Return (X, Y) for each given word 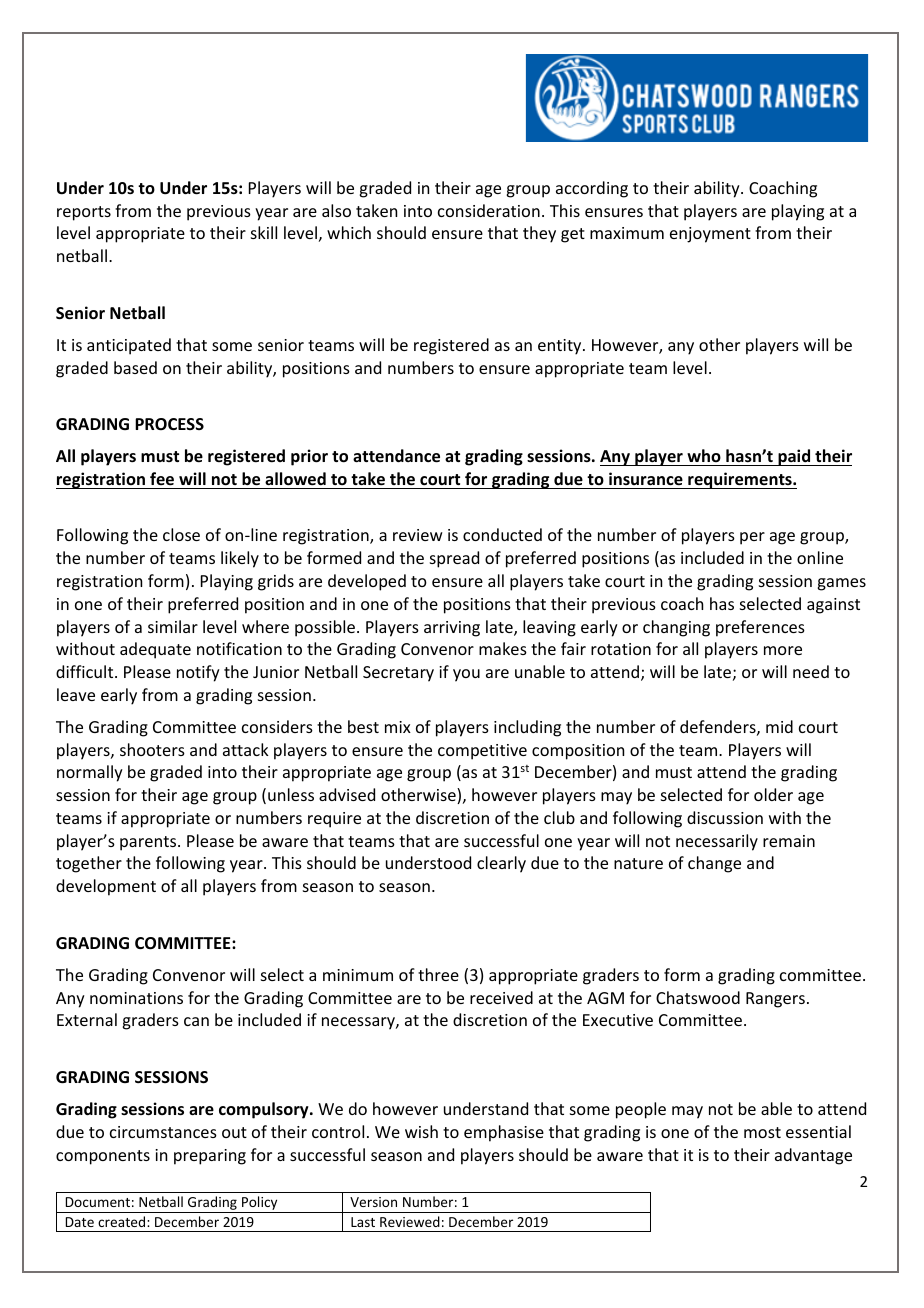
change (714, 864)
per (752, 538)
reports (84, 213)
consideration (489, 210)
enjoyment (710, 235)
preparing (210, 1157)
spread (454, 559)
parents (149, 843)
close (181, 534)
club (559, 817)
